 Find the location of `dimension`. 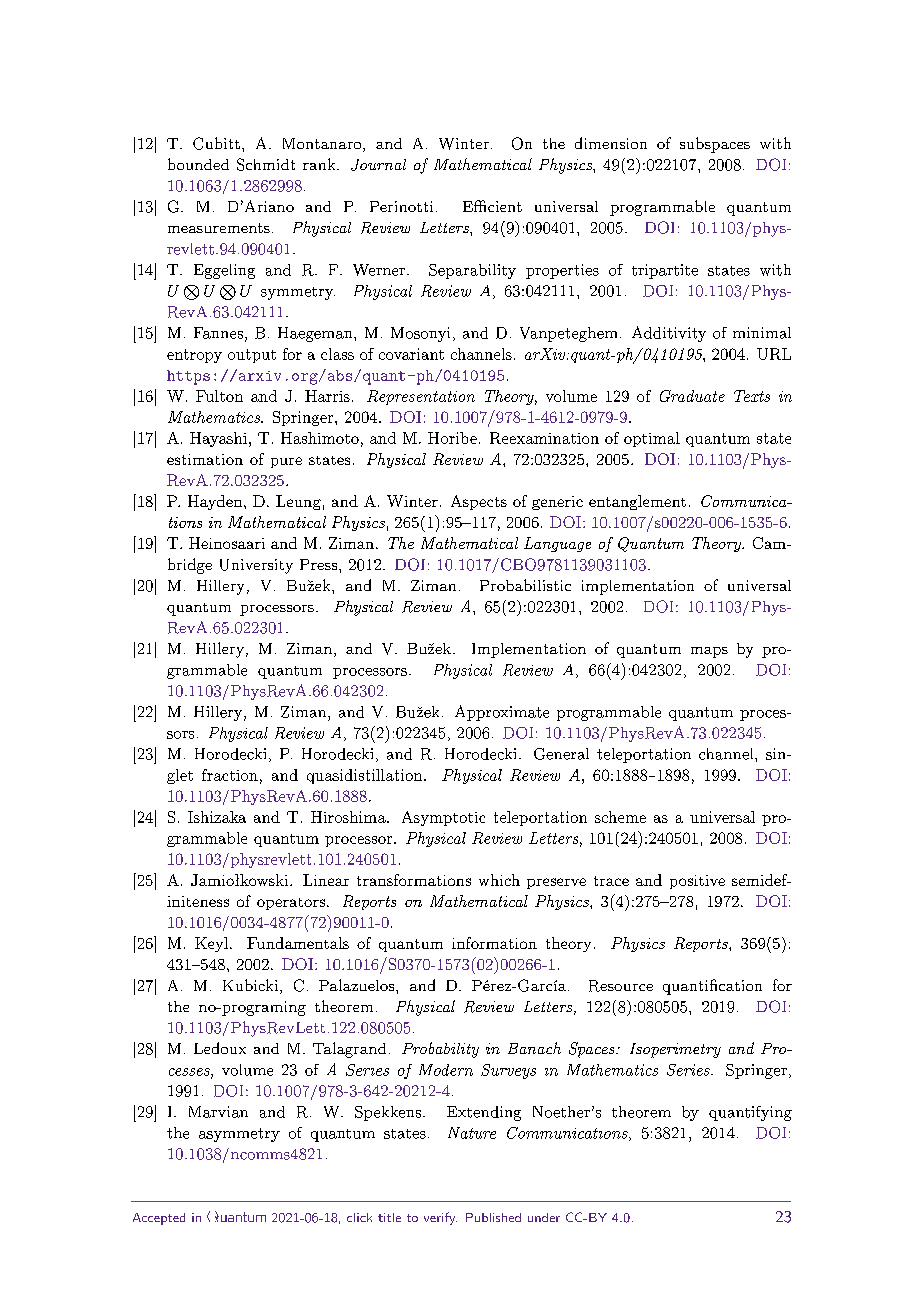

dimension is located at coordinates (611, 143).
